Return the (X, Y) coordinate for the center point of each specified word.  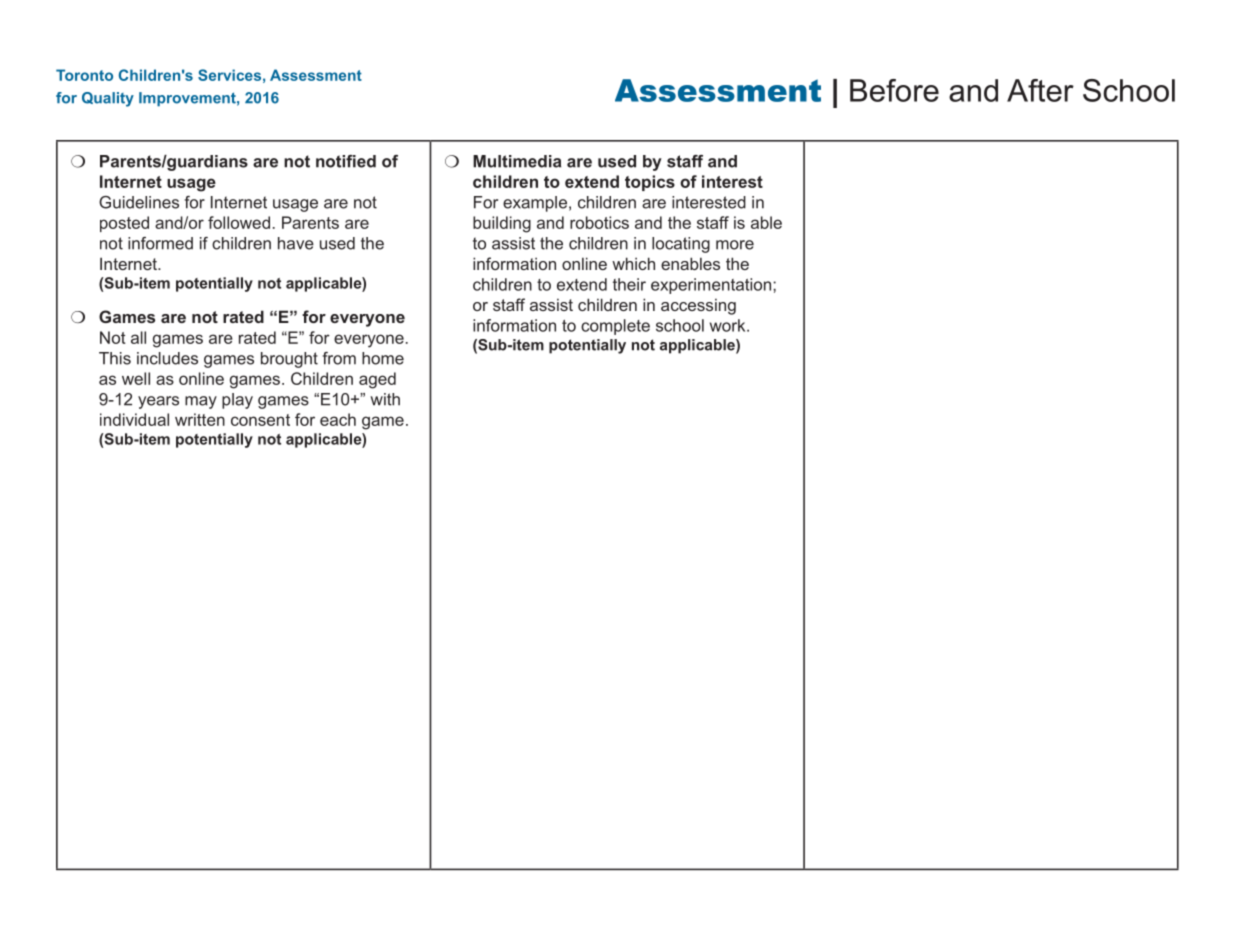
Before (894, 90)
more (735, 245)
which (633, 263)
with (385, 399)
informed (160, 243)
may (201, 402)
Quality (108, 99)
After (1040, 90)
